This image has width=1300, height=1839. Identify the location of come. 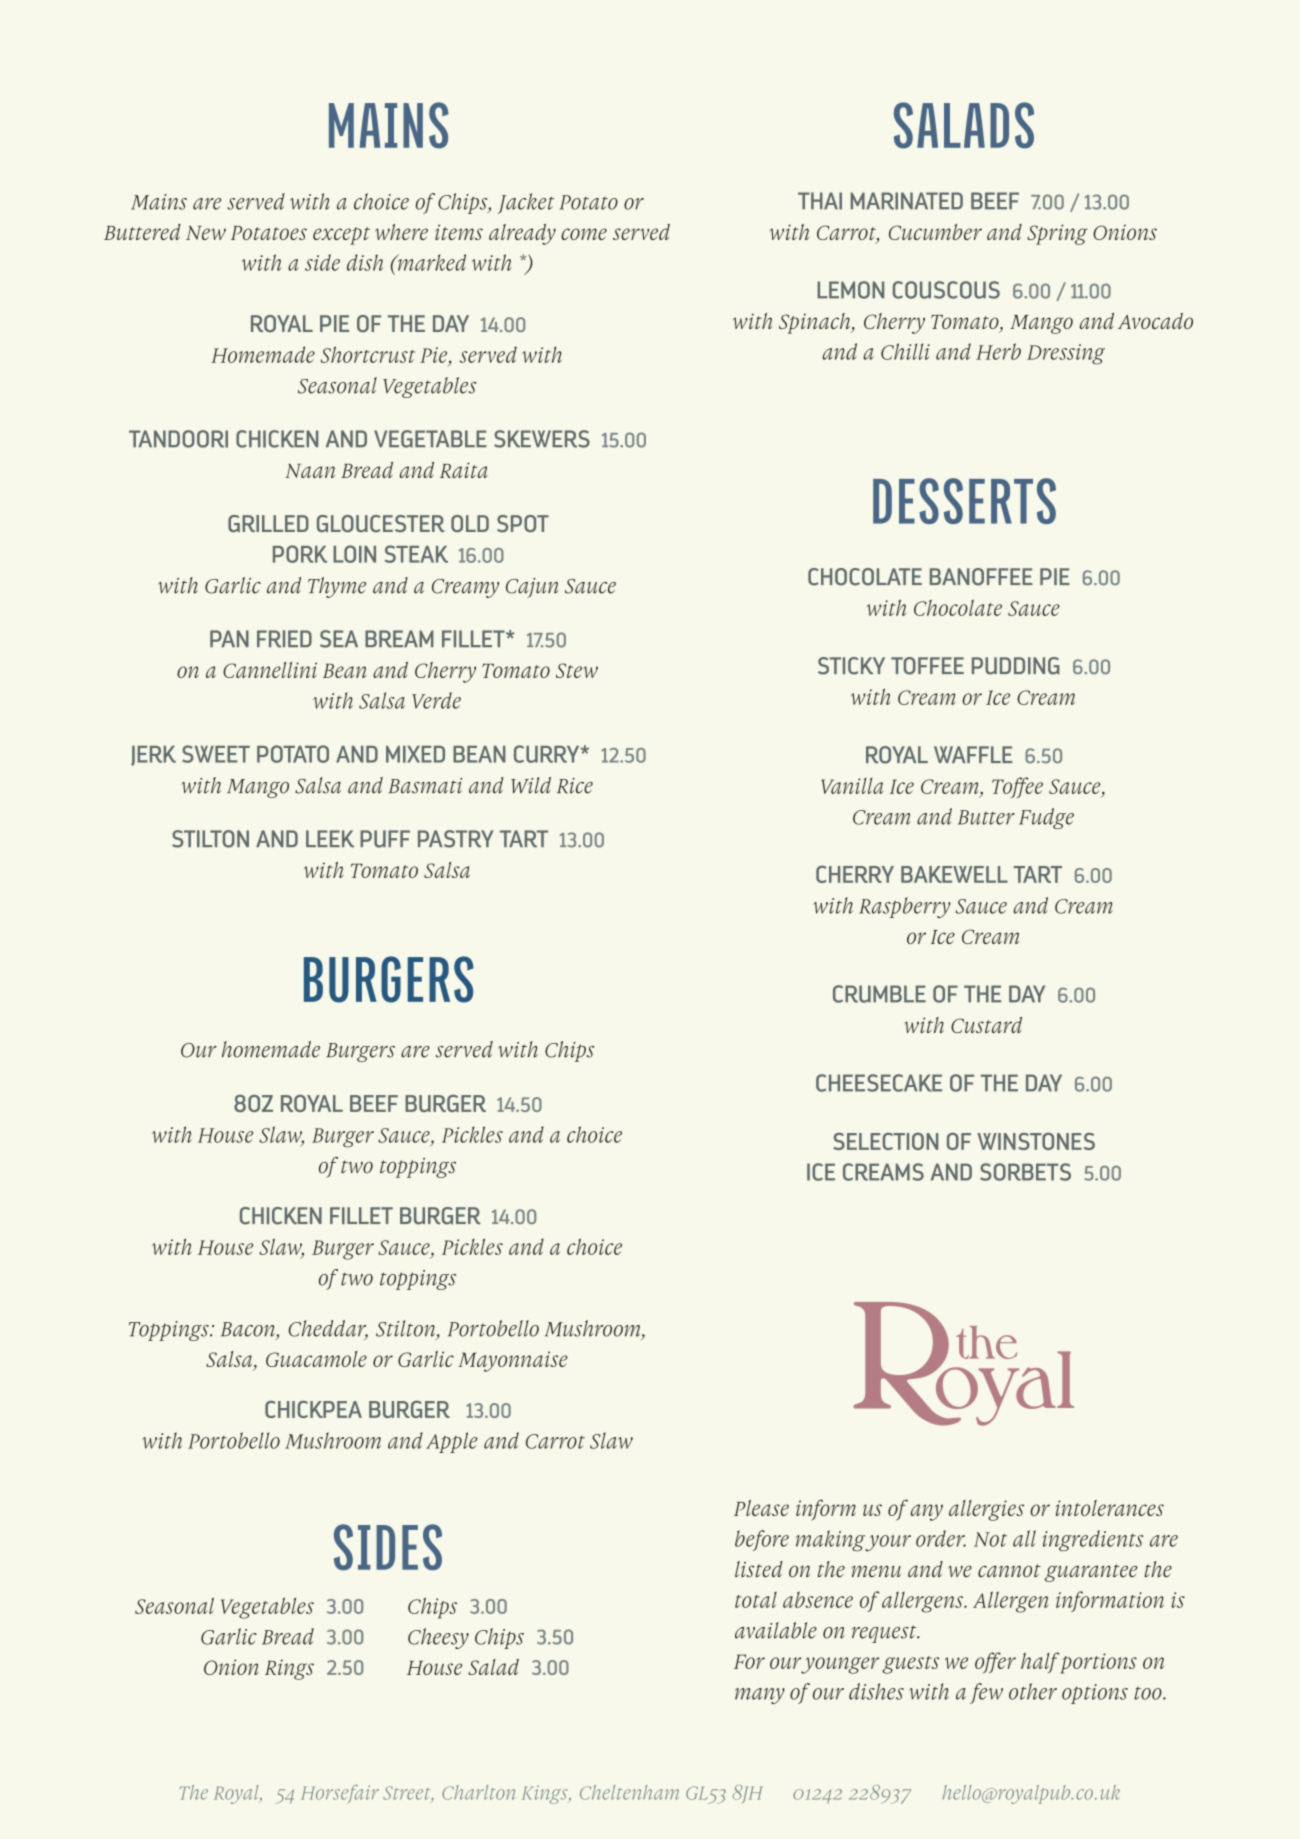
(584, 234).
